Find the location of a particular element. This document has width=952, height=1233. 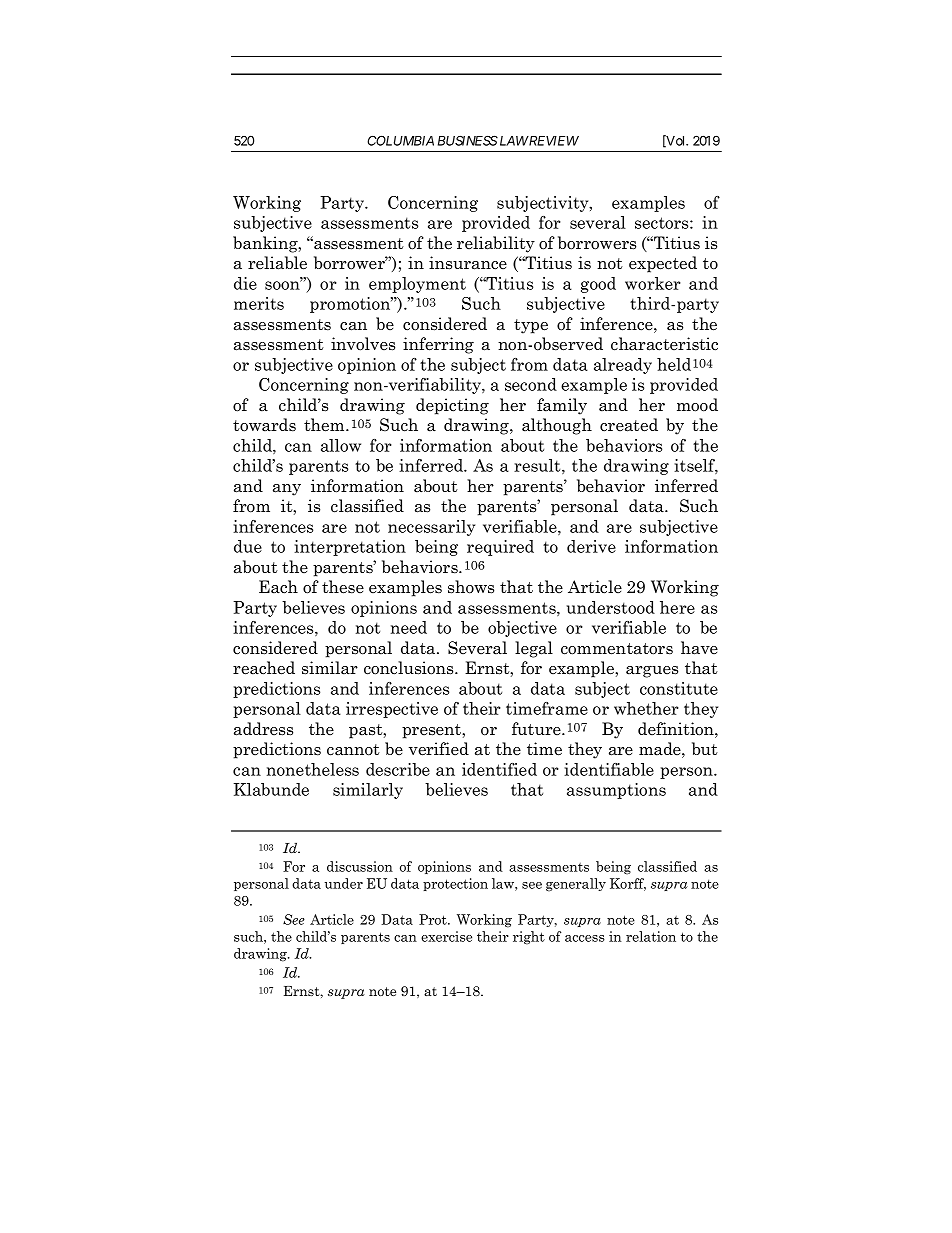

required is located at coordinates (500, 548).
